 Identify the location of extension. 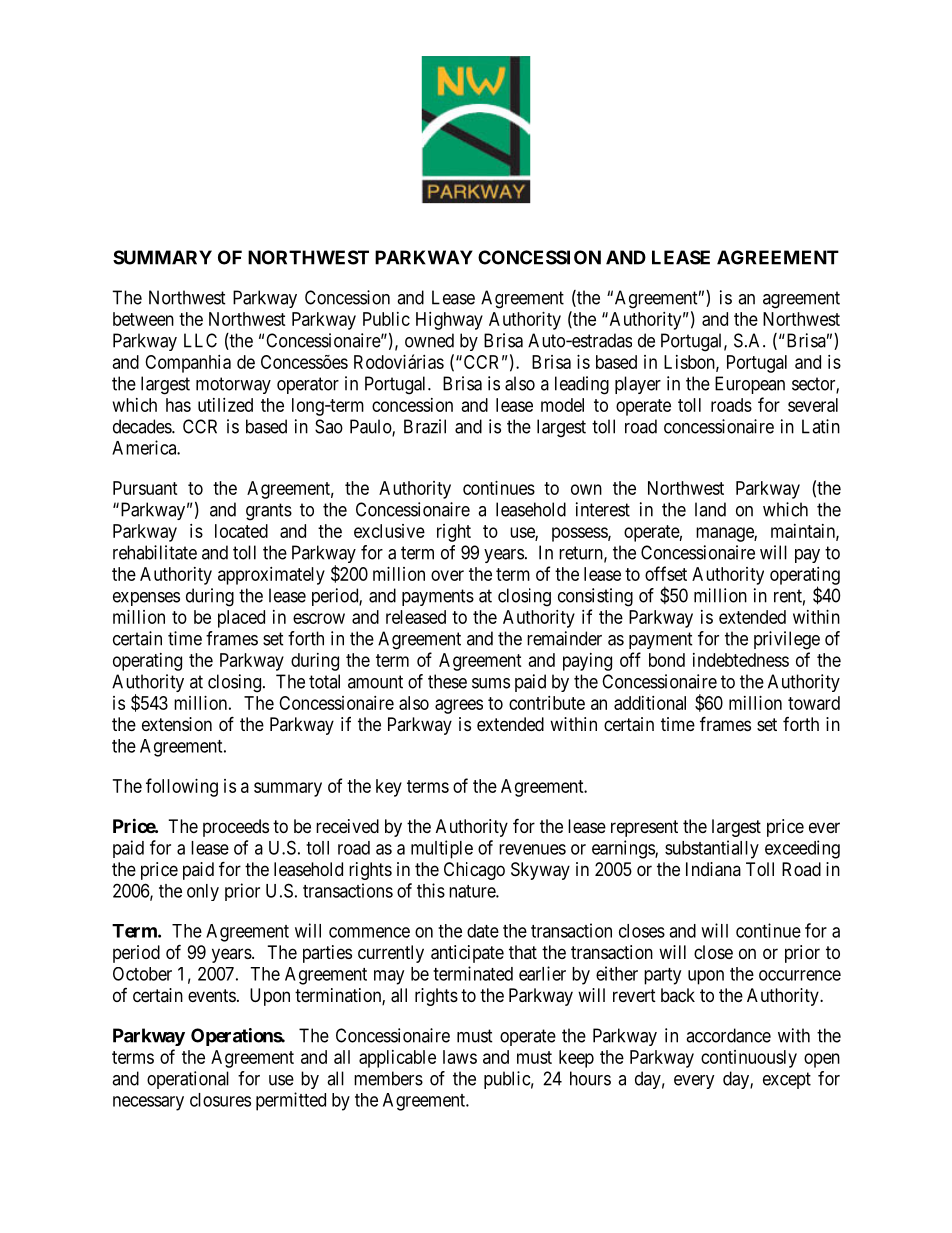
(177, 724).
